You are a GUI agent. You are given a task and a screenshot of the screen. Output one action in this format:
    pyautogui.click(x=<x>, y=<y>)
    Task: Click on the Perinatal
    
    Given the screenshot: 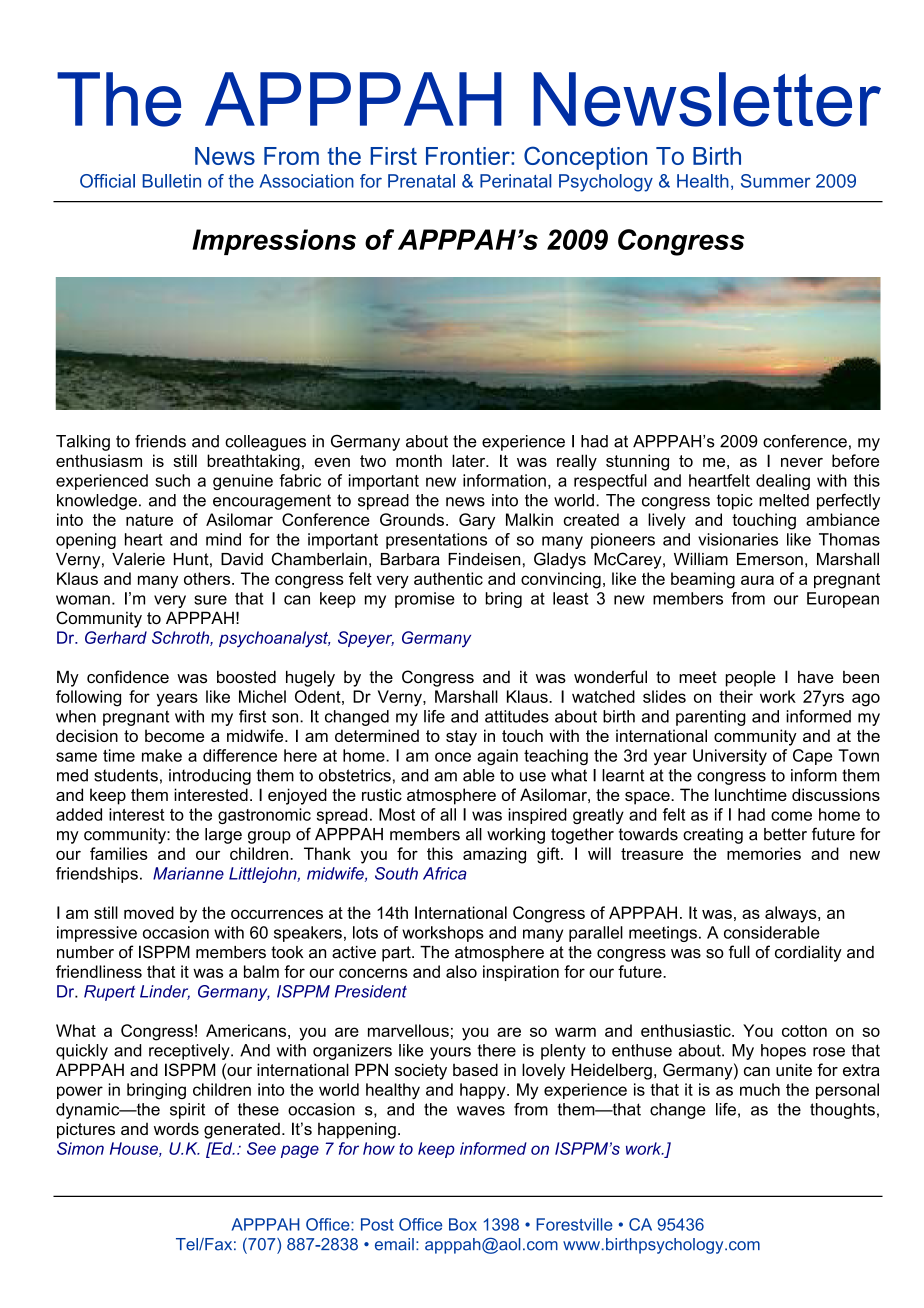 What is the action you would take?
    pyautogui.click(x=515, y=181)
